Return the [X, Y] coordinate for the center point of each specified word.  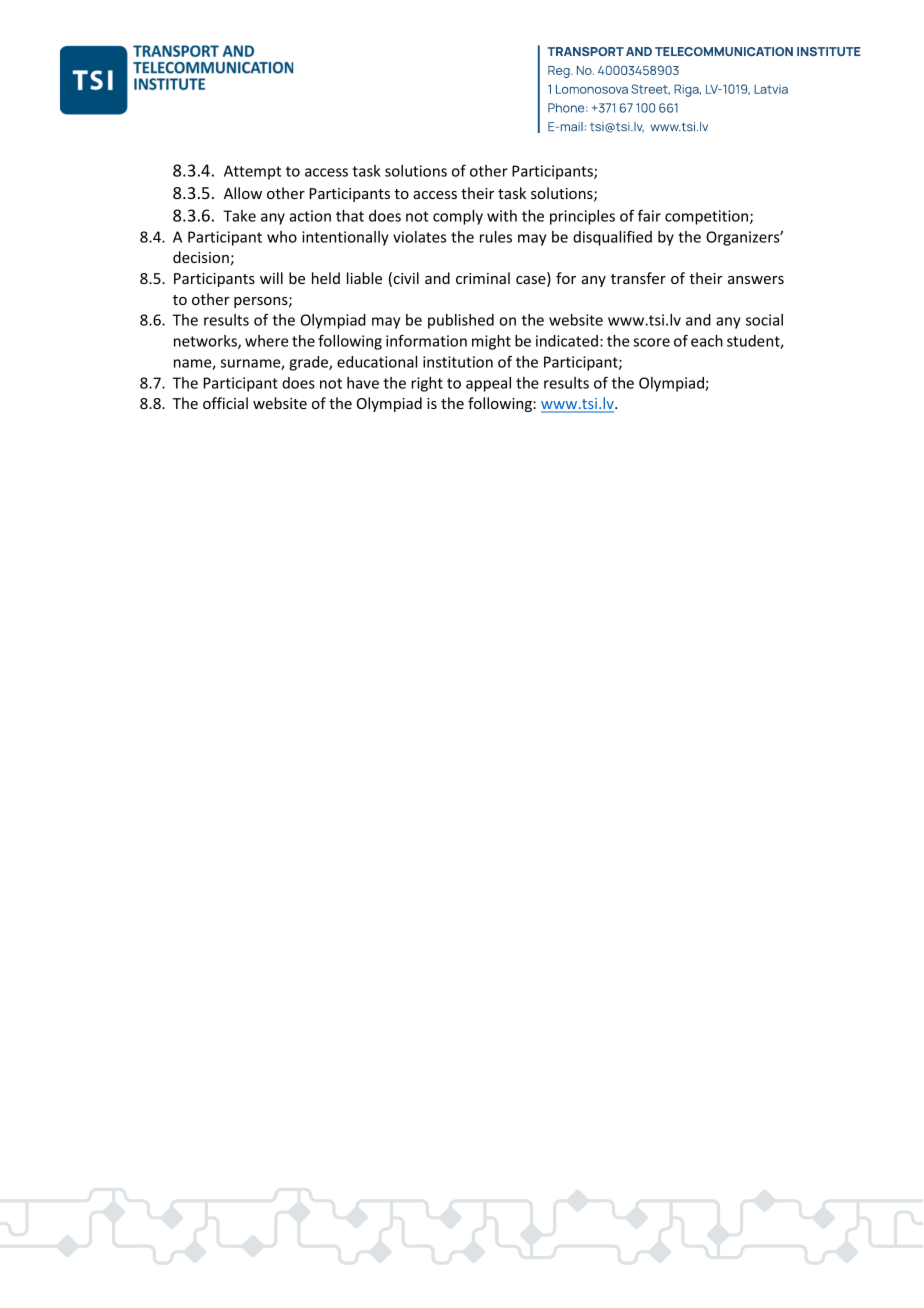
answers [756, 280]
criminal [483, 278]
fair [649, 215]
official [225, 403]
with [502, 216]
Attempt [252, 172]
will [271, 278]
